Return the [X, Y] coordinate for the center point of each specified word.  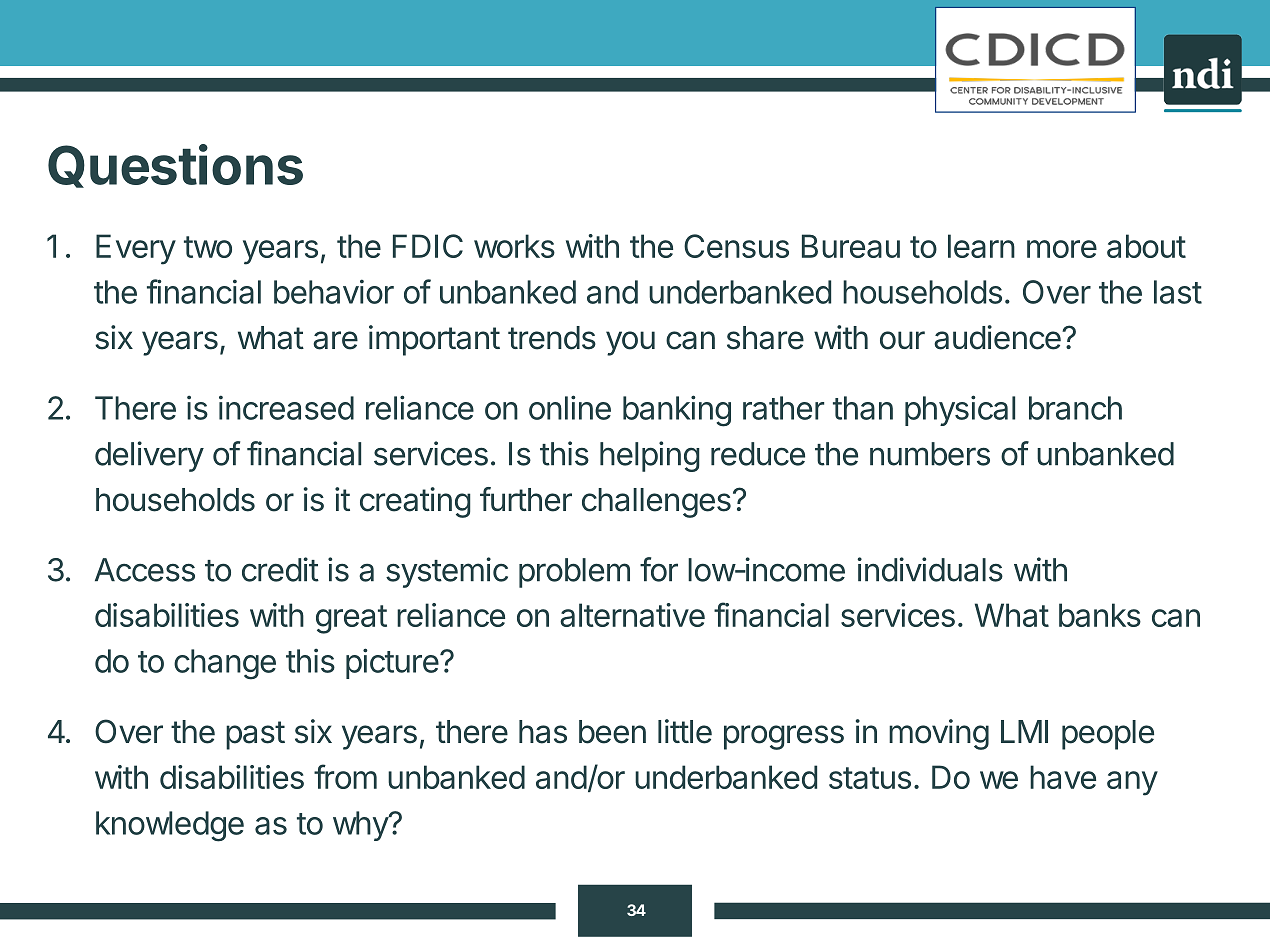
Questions [175, 166]
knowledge [170, 826]
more [1062, 249]
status [870, 778]
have [1063, 777]
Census [736, 246]
